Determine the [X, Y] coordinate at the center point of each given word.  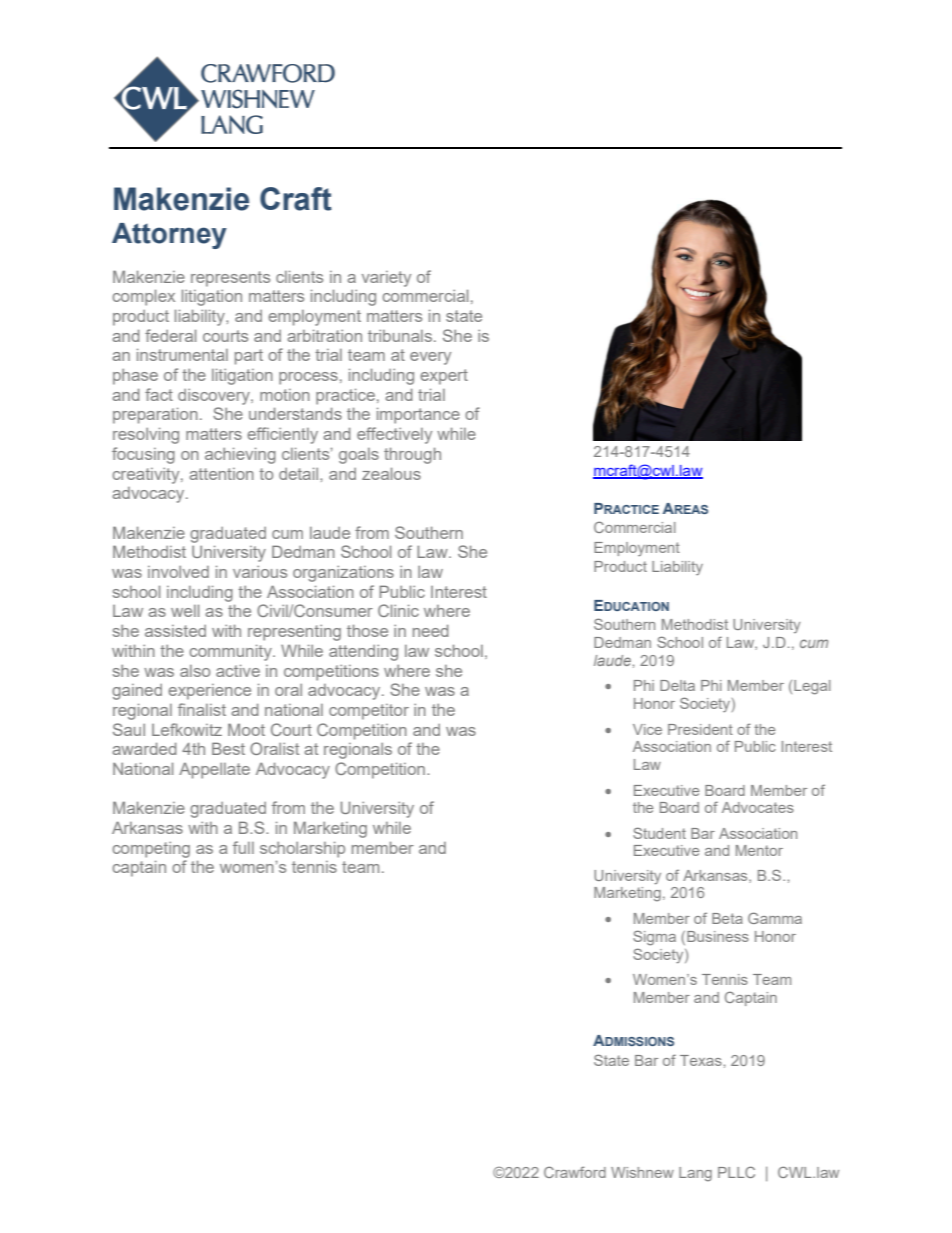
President [700, 729]
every [430, 358]
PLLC [736, 1172]
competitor [369, 712]
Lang [695, 1174]
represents [230, 279]
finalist [202, 709]
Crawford [575, 1172]
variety [386, 279]
